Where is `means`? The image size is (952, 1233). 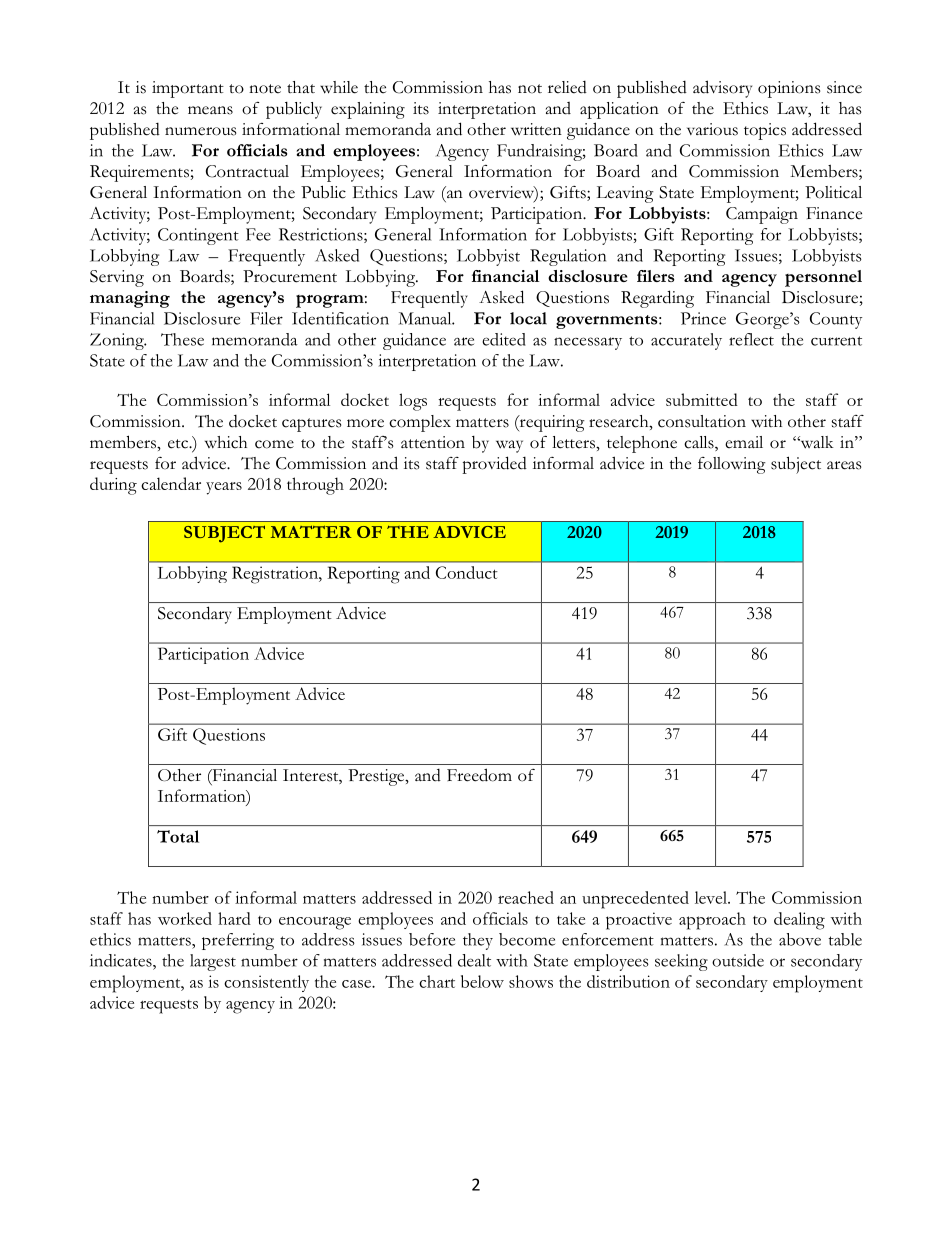
means is located at coordinates (210, 110).
